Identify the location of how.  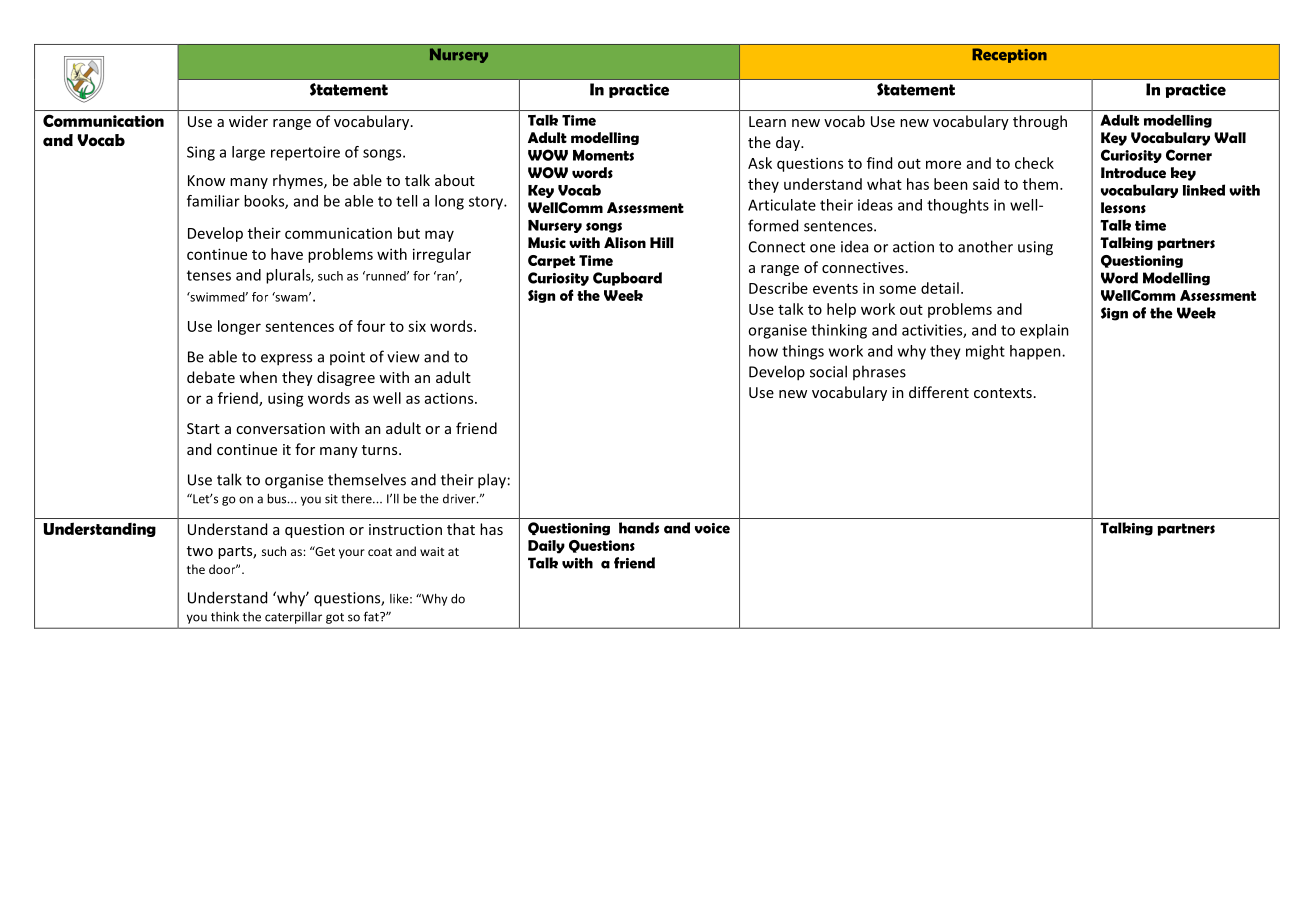
(763, 351).
